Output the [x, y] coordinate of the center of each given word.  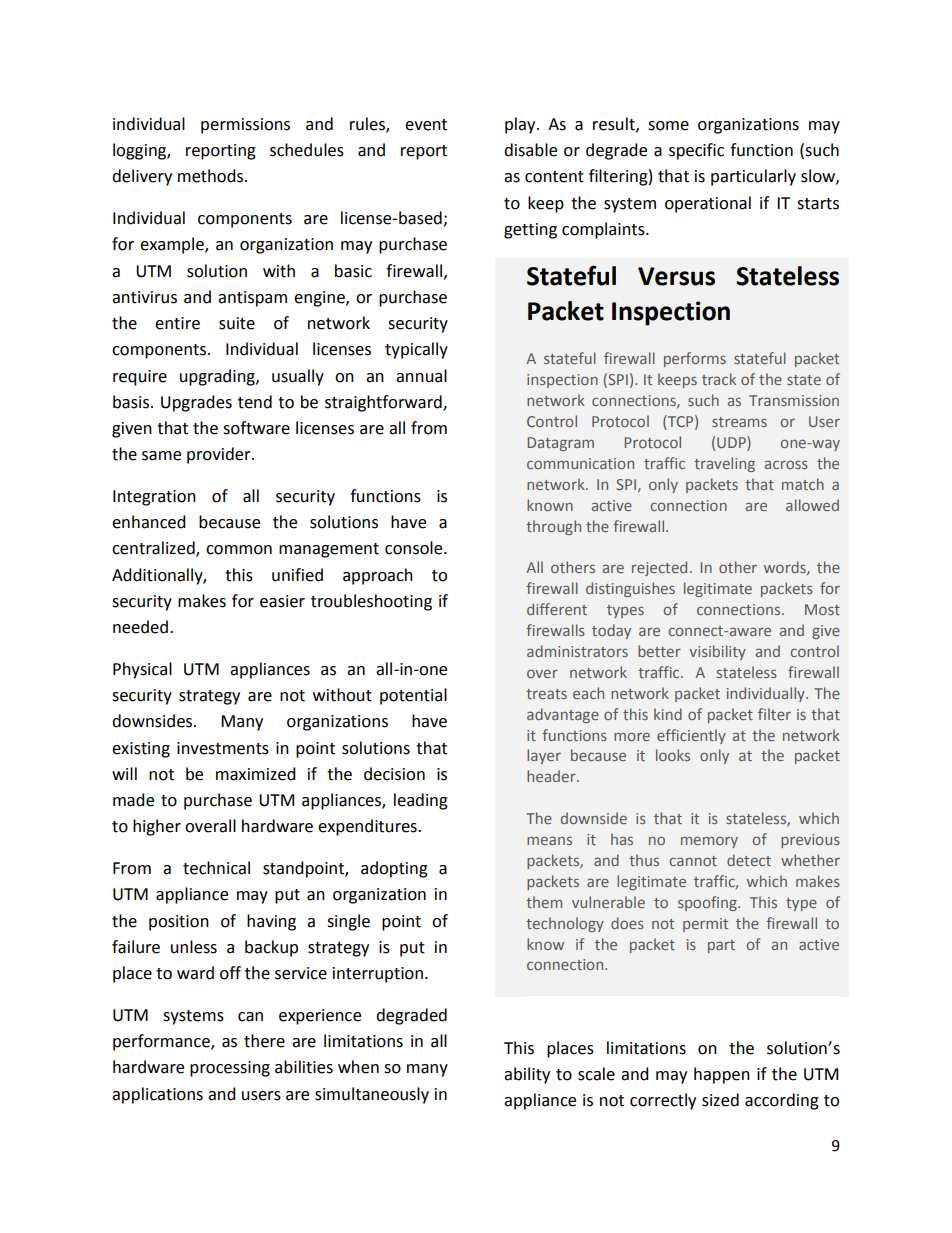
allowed [812, 505]
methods [212, 176]
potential [413, 696]
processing [230, 1069]
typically [416, 350]
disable [530, 150]
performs [695, 359]
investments [223, 748]
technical [216, 868]
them [544, 902]
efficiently [691, 736]
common [239, 550]
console [415, 548]
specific [696, 151]
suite [237, 323]
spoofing [708, 903]
